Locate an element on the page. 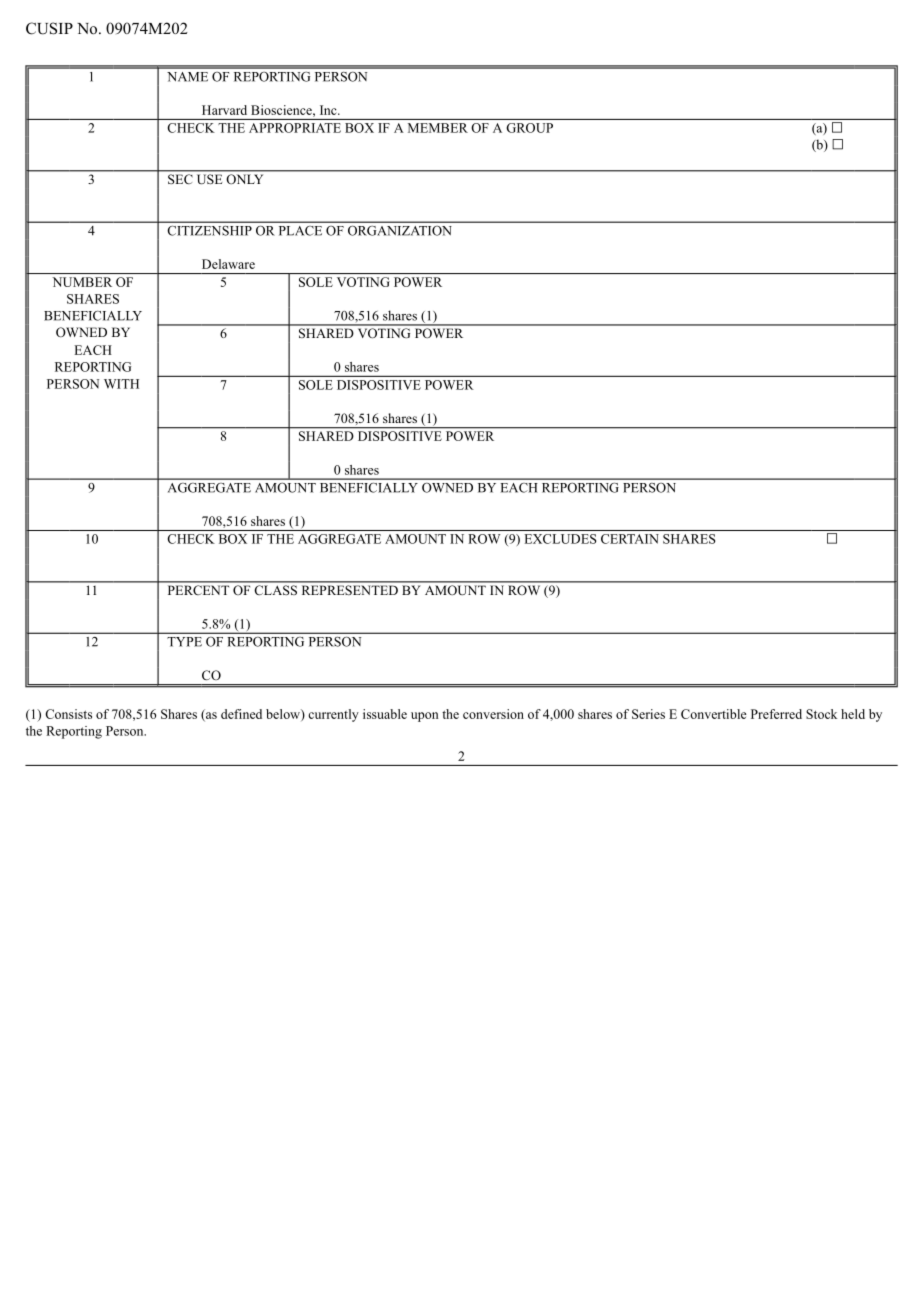 The width and height of the document is (924, 1308). PLACE is located at coordinates (300, 231).
